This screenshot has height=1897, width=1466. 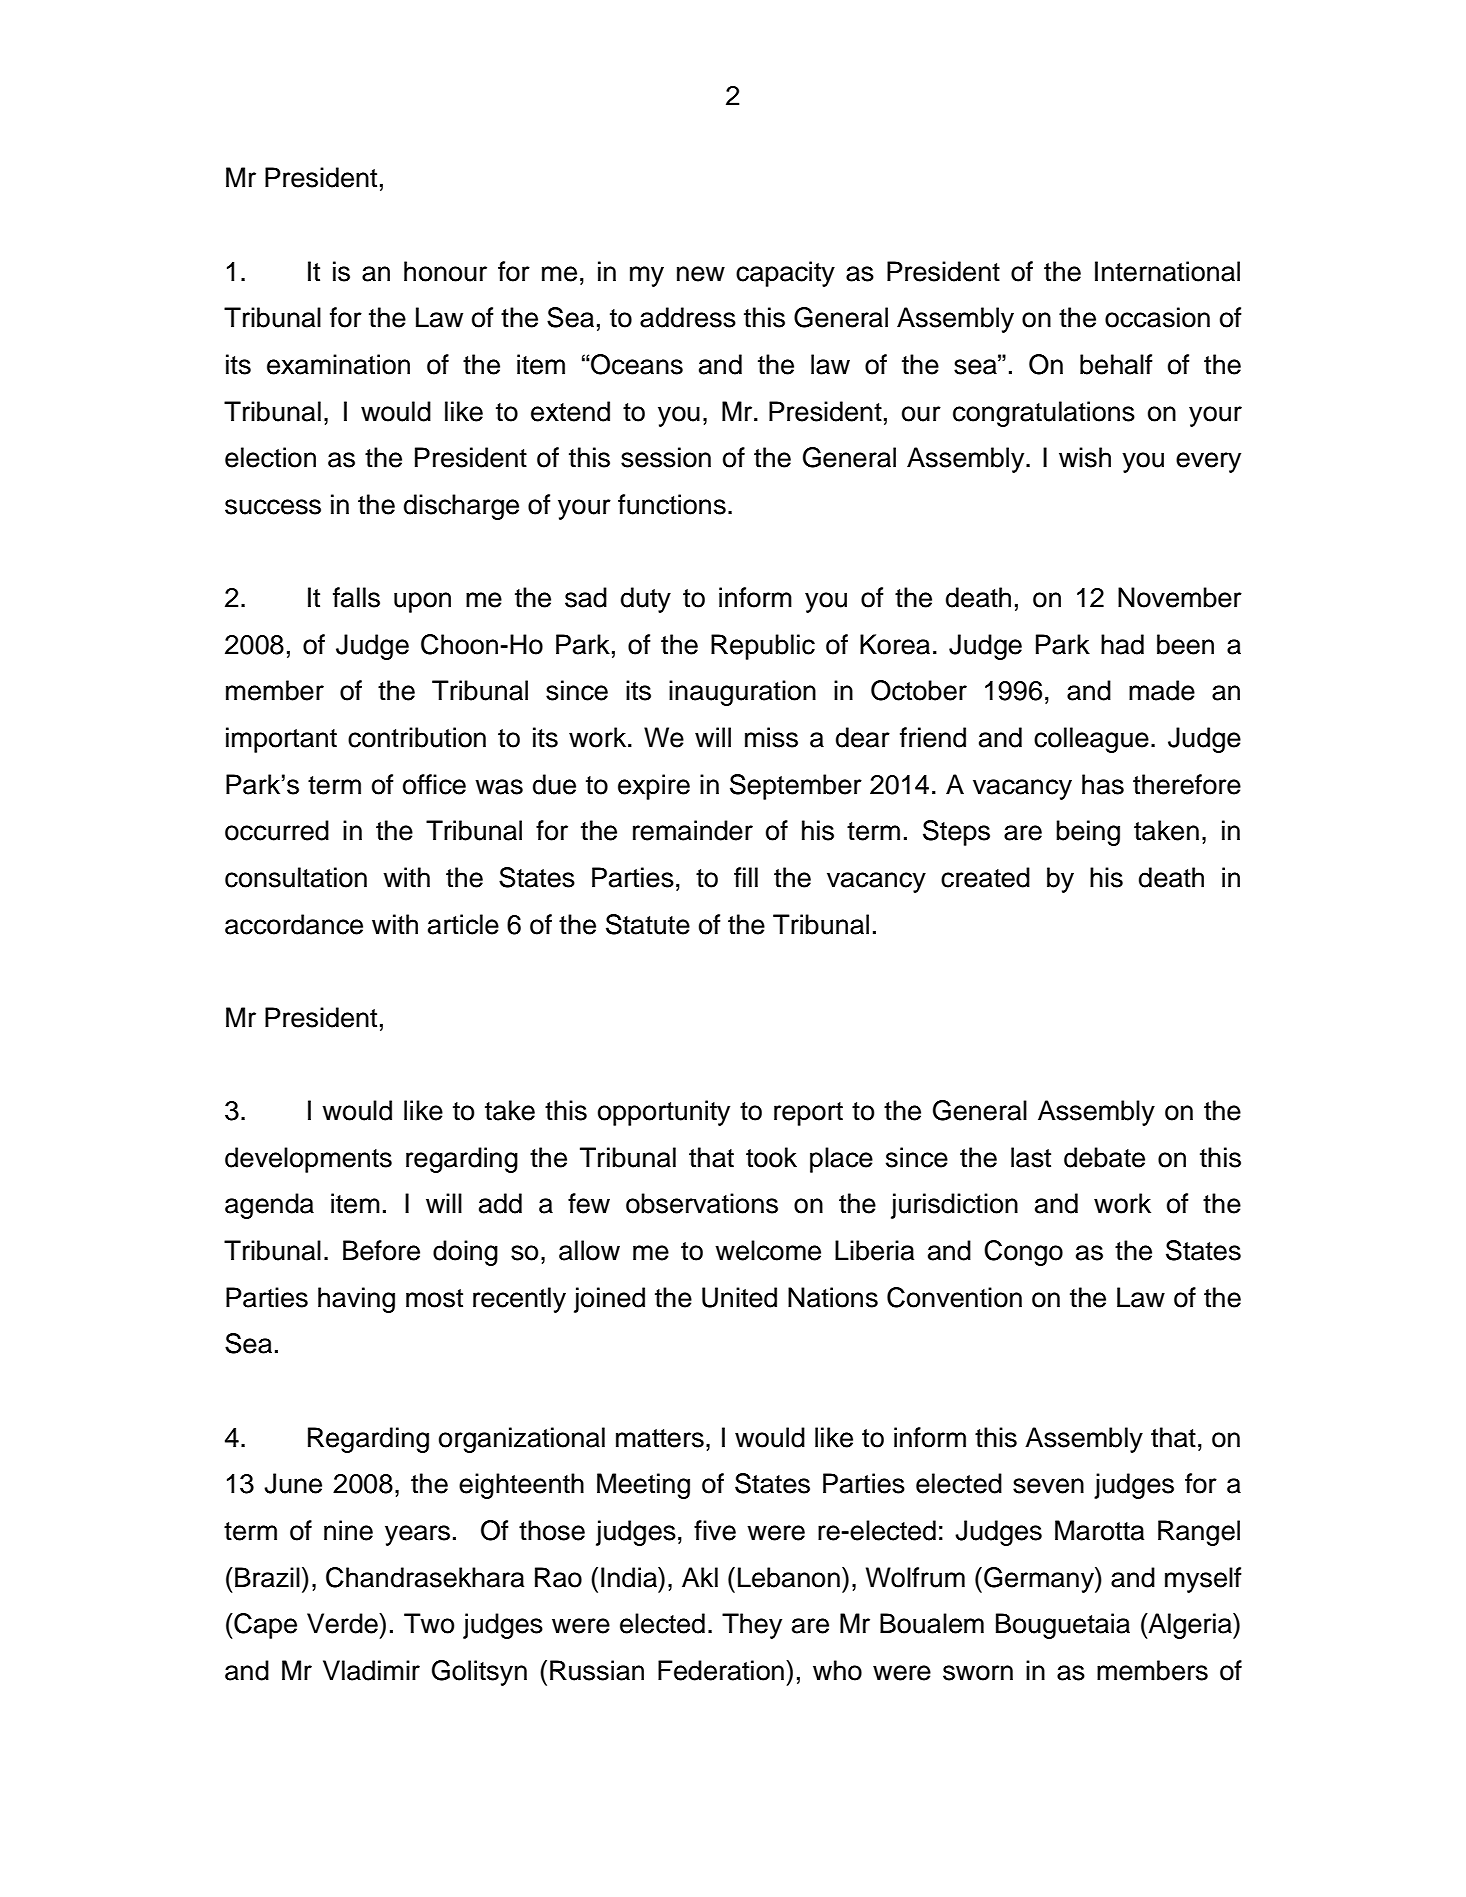 What do you see at coordinates (1157, 317) in the screenshot?
I see `occasion` at bounding box center [1157, 317].
